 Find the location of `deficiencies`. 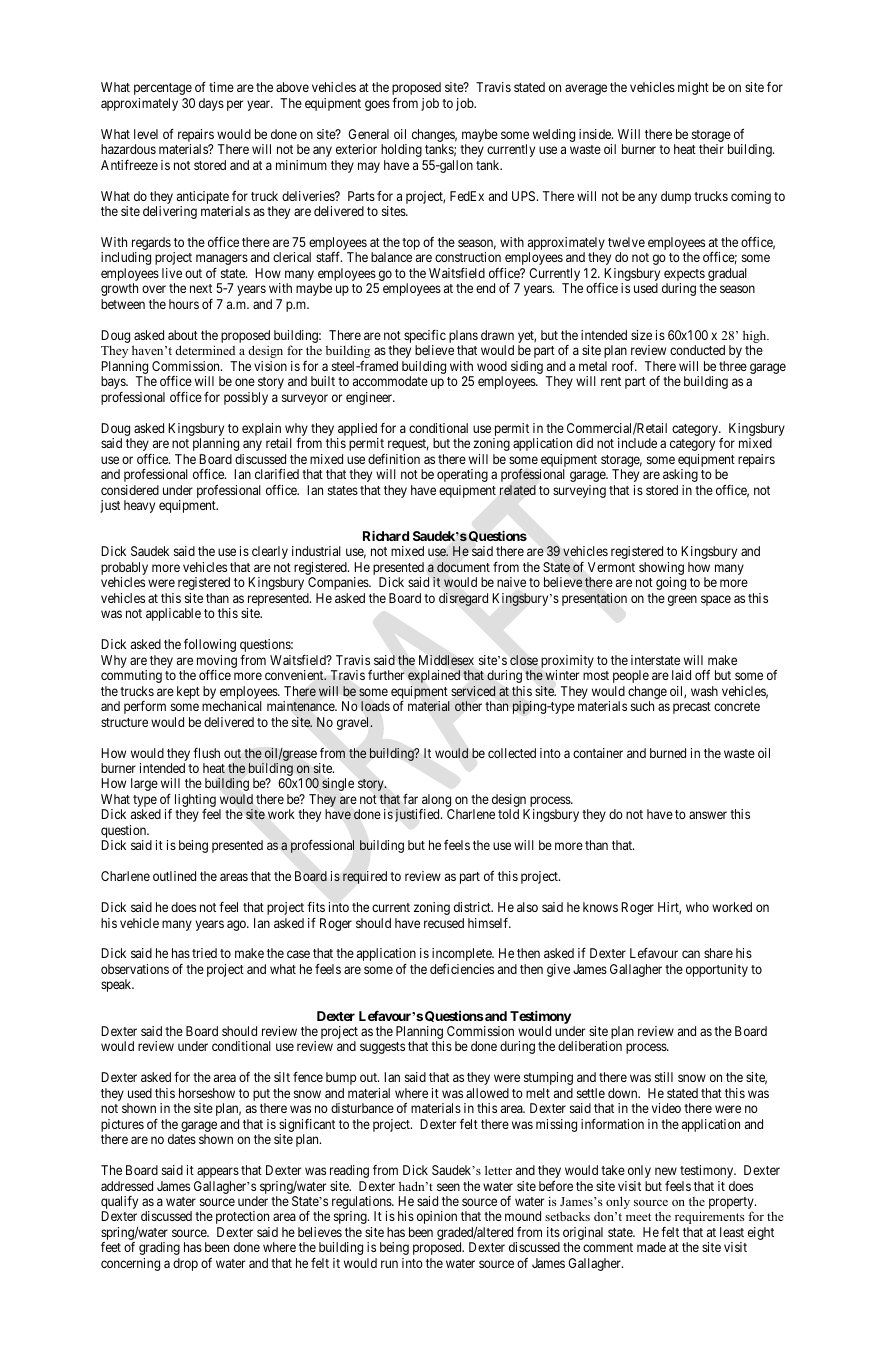

deficiencies is located at coordinates (462, 969).
